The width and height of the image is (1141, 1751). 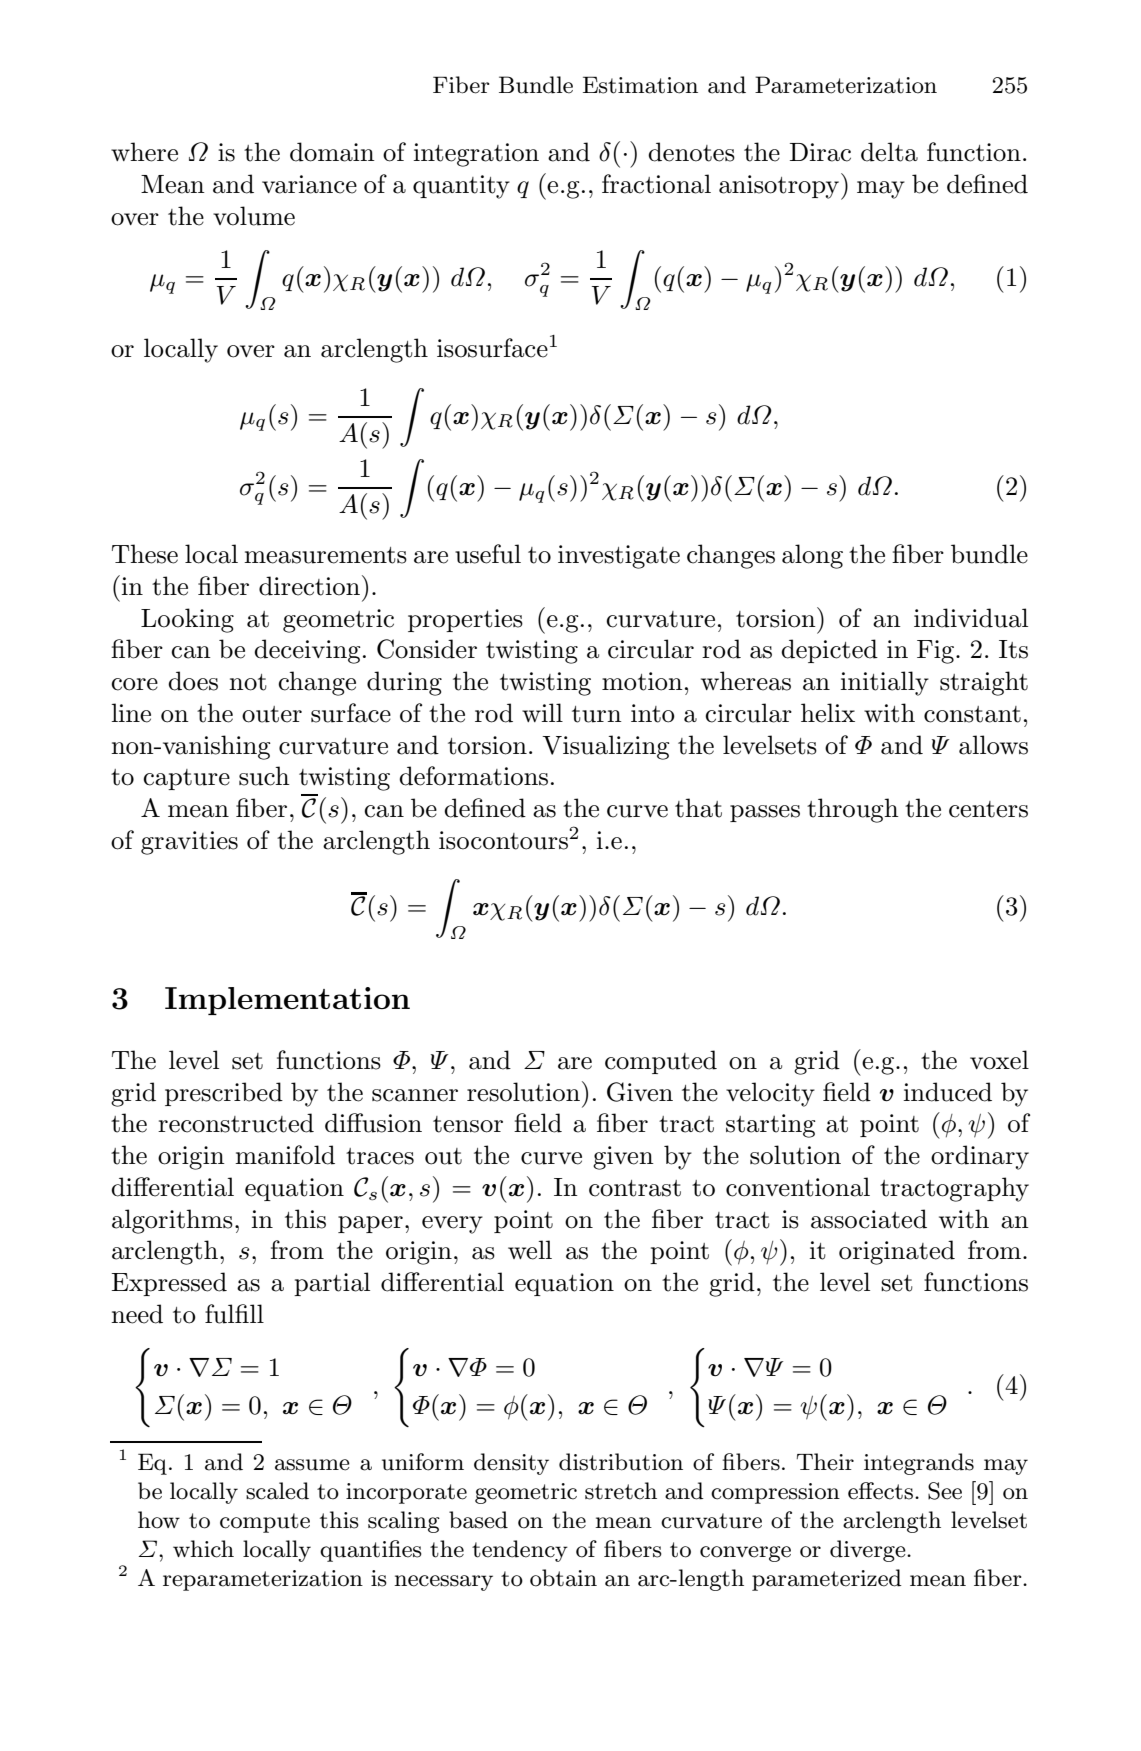 I want to click on diverge, so click(x=869, y=1551).
